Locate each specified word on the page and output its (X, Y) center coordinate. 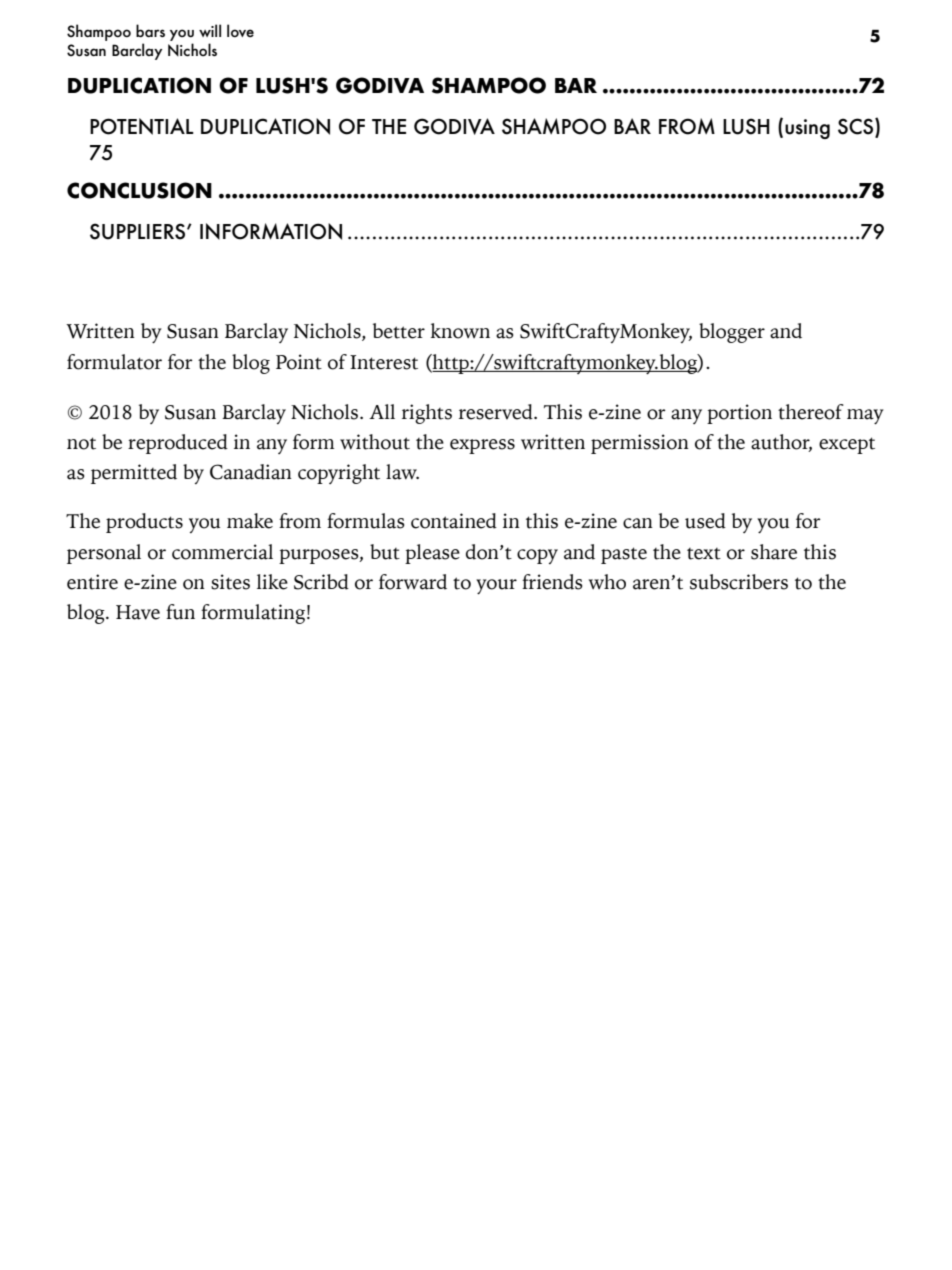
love (240, 30)
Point (299, 362)
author (781, 443)
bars (150, 30)
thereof (811, 412)
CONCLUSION (139, 190)
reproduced (178, 444)
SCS (857, 126)
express (482, 446)
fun (180, 612)
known (460, 331)
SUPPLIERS (139, 231)
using (807, 129)
